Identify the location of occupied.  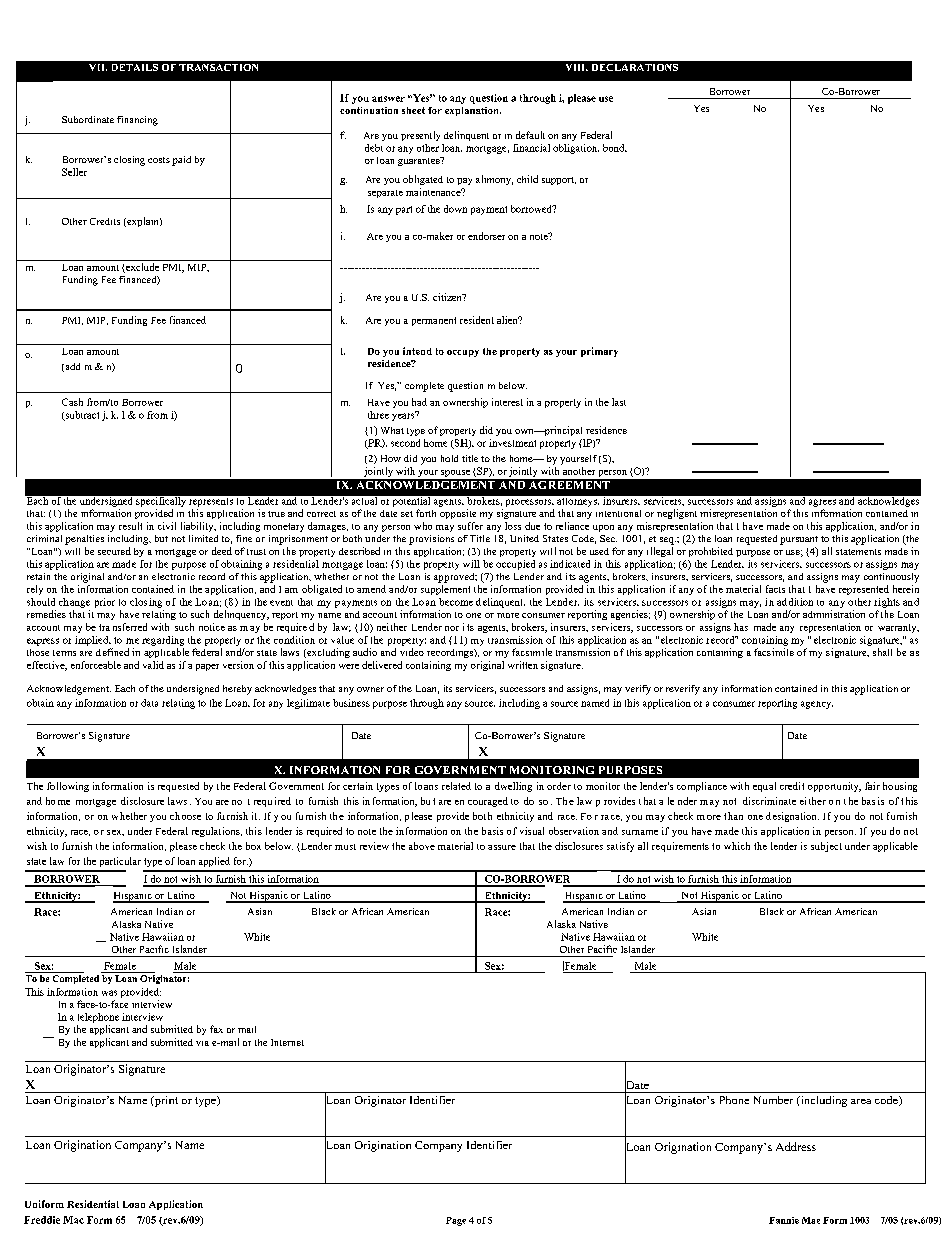
(515, 565).
